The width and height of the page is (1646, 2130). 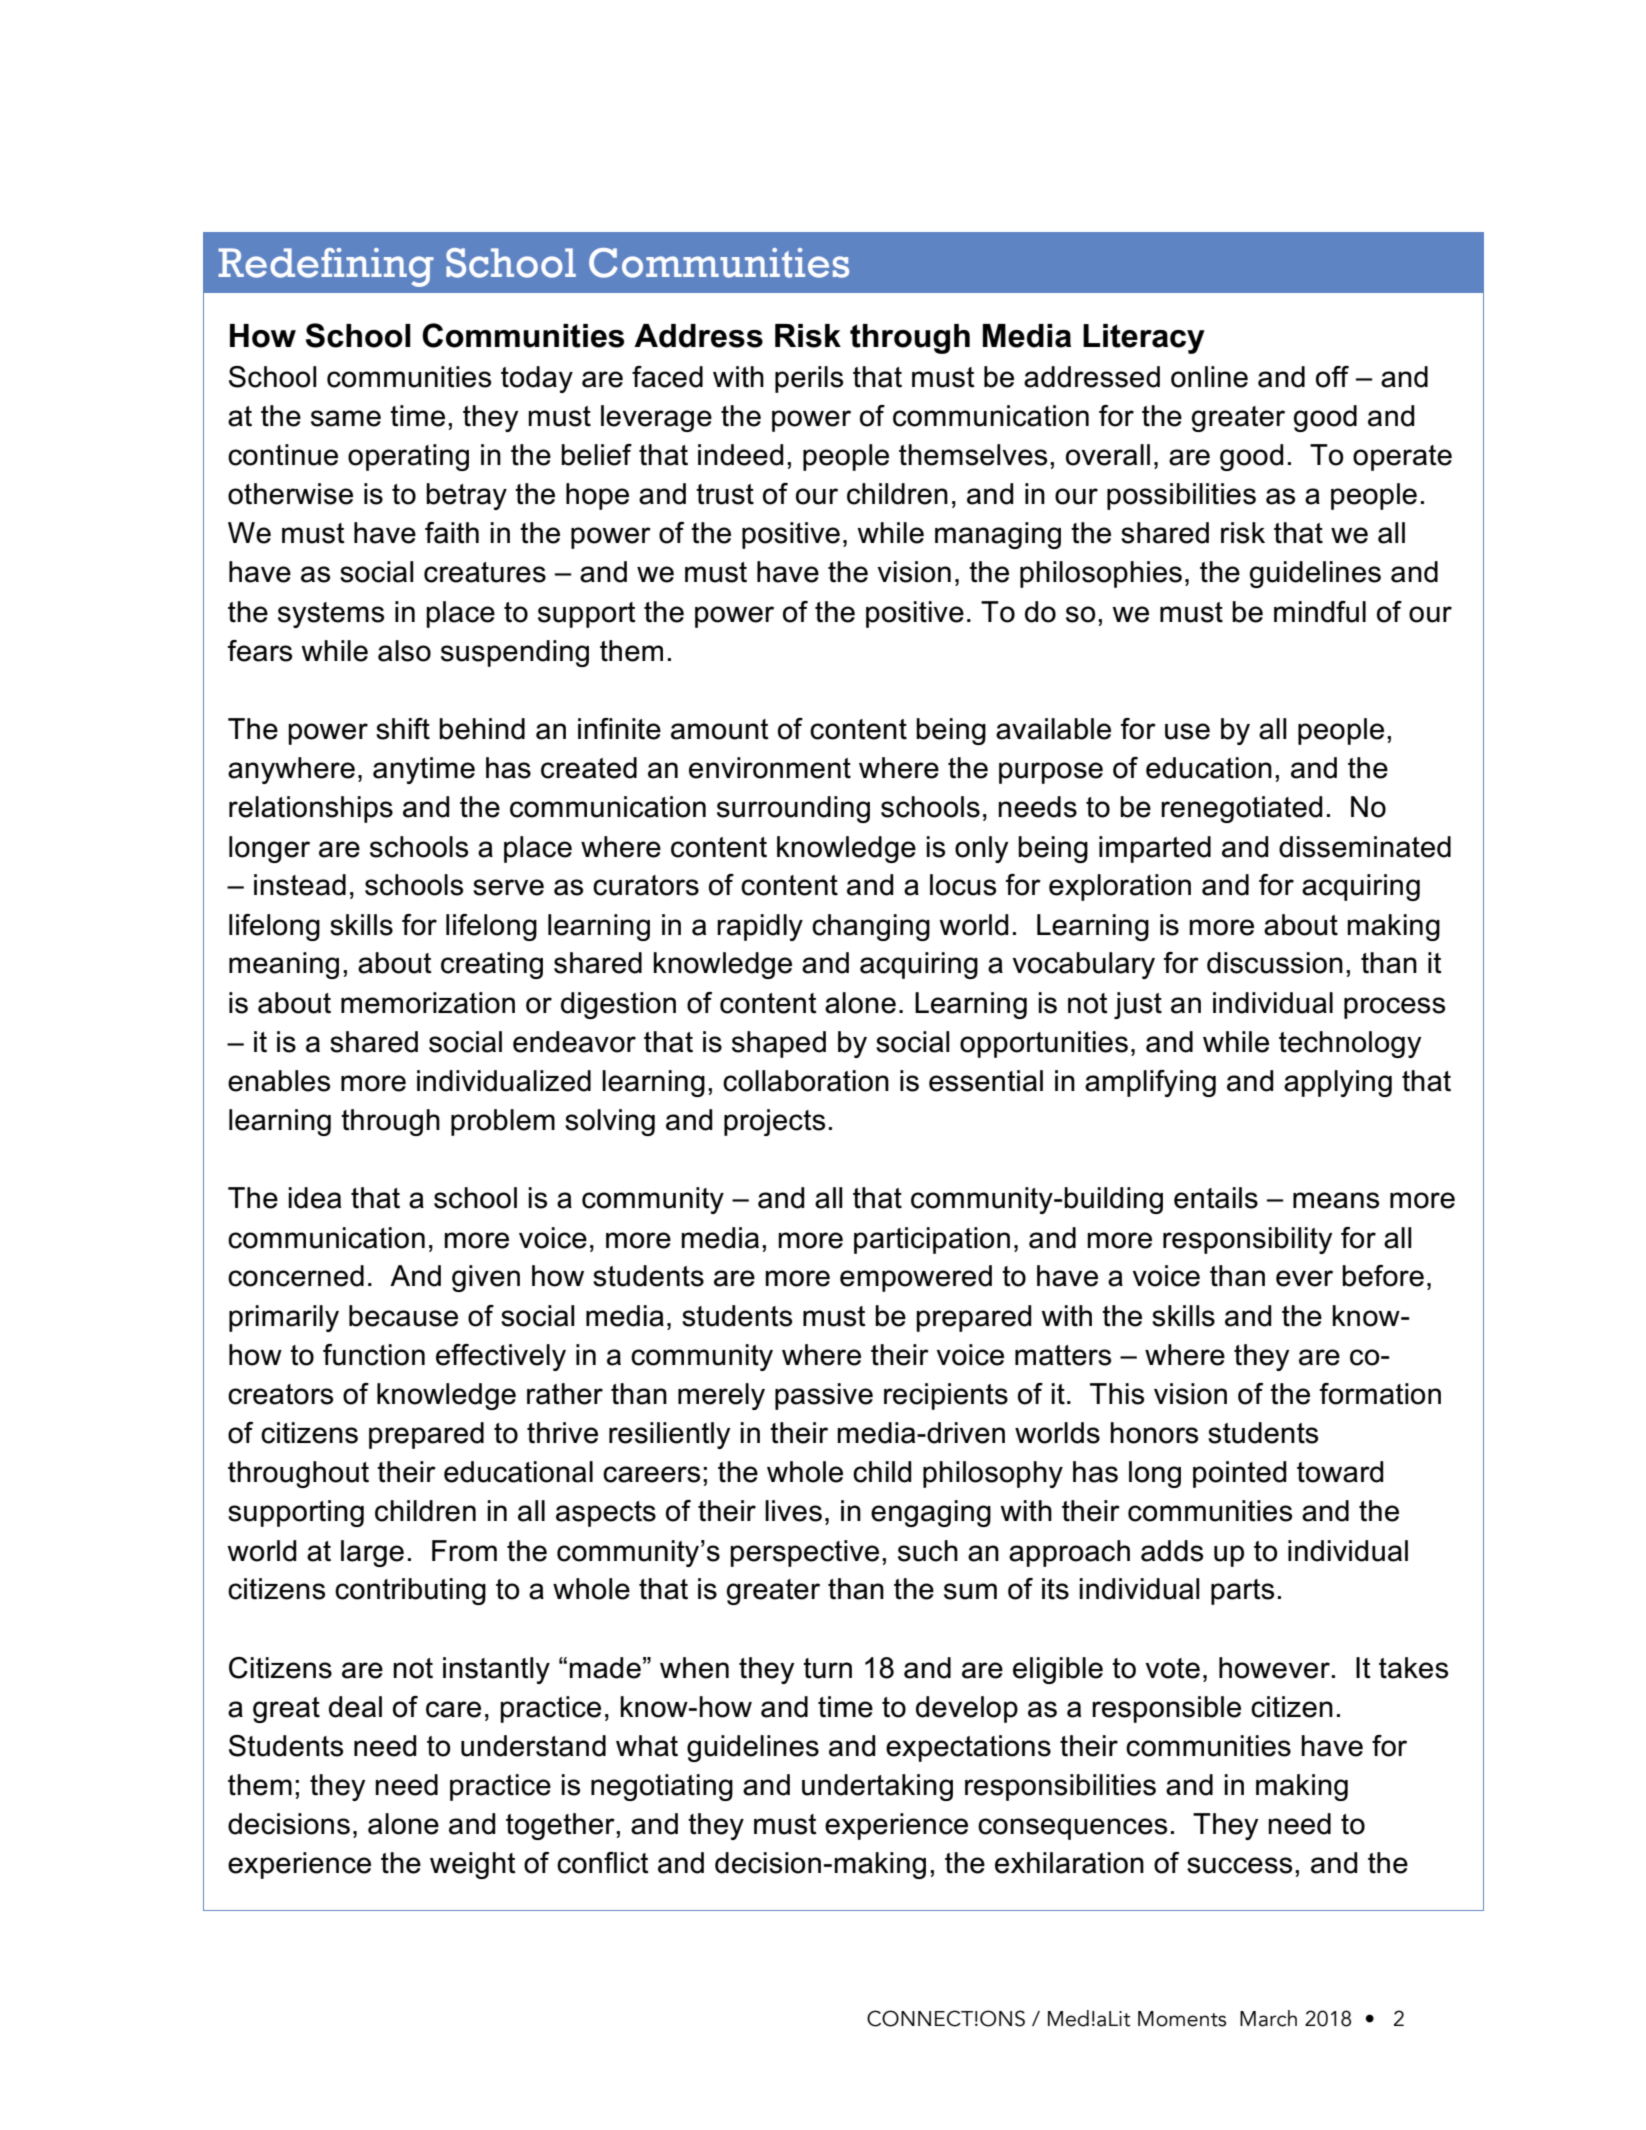 I want to click on shift, so click(x=403, y=729).
